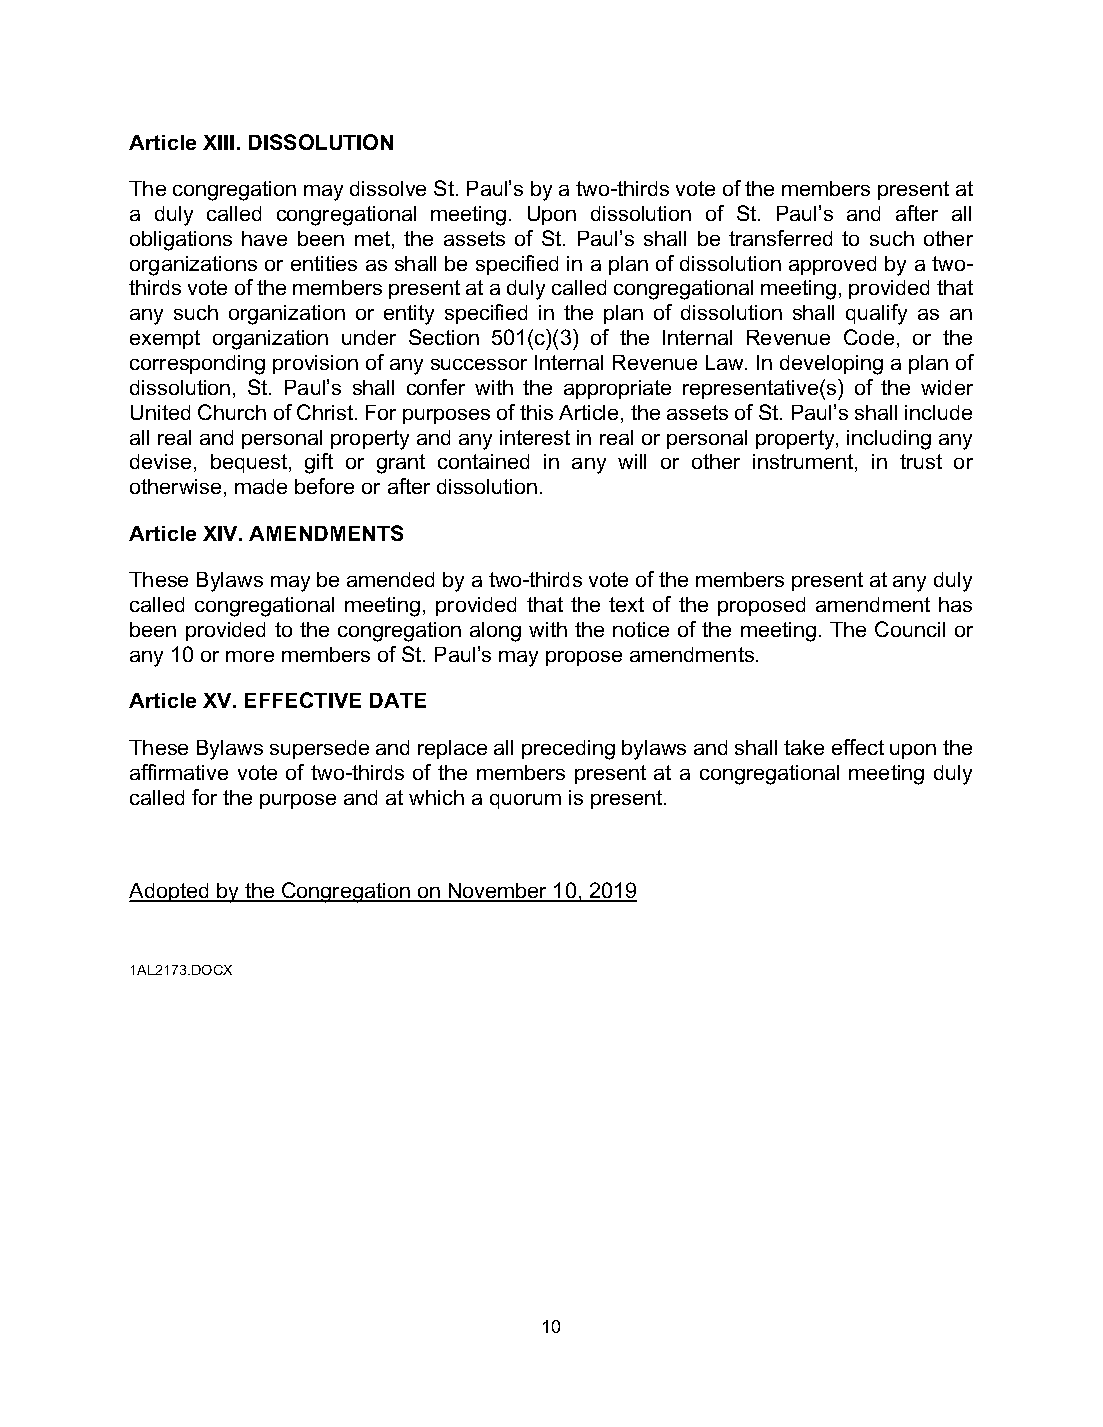 Image resolution: width=1103 pixels, height=1427 pixels. Describe the element at coordinates (632, 461) in the screenshot. I see `will` at that location.
